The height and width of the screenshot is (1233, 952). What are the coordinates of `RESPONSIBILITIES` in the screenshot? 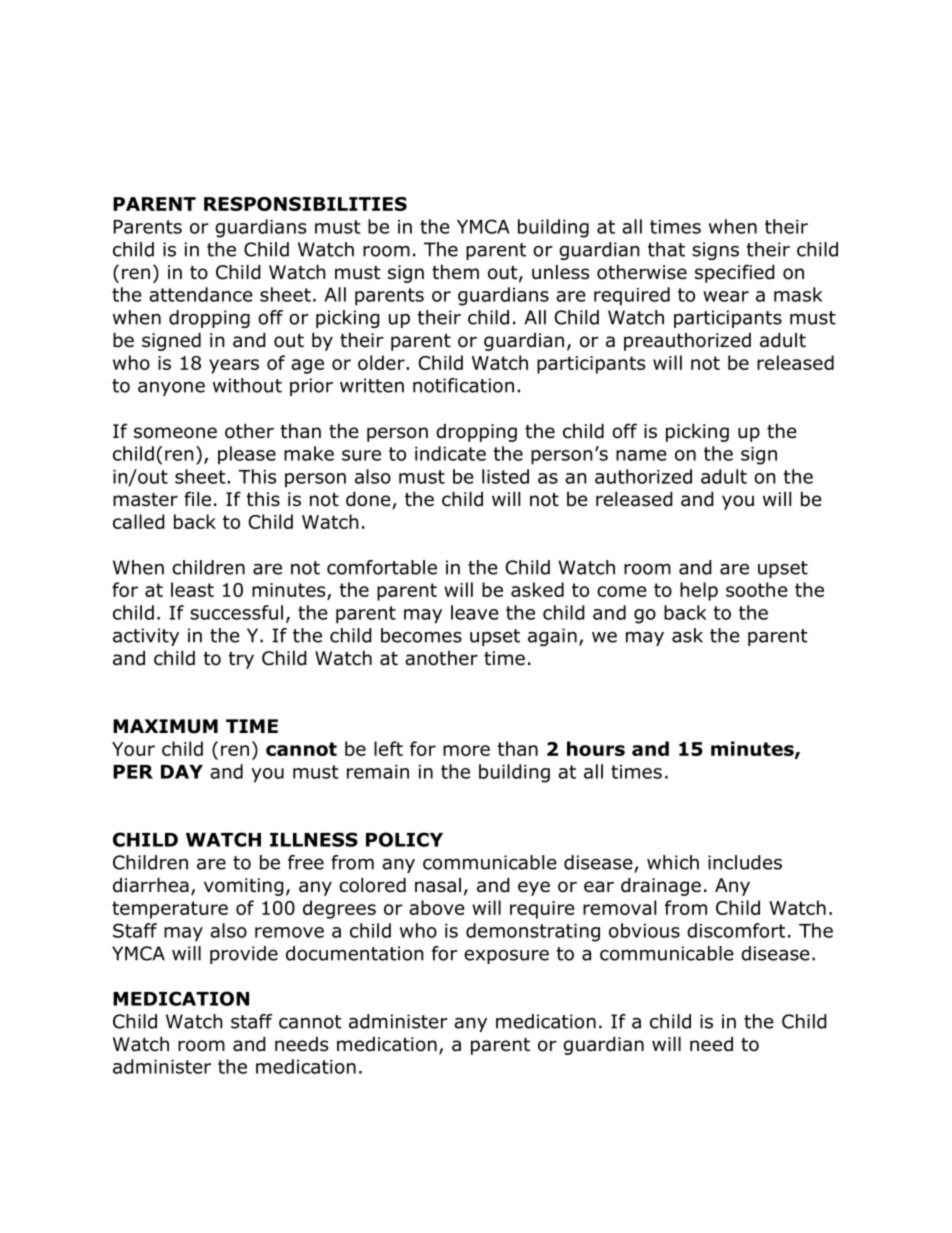 It's located at (305, 204).
